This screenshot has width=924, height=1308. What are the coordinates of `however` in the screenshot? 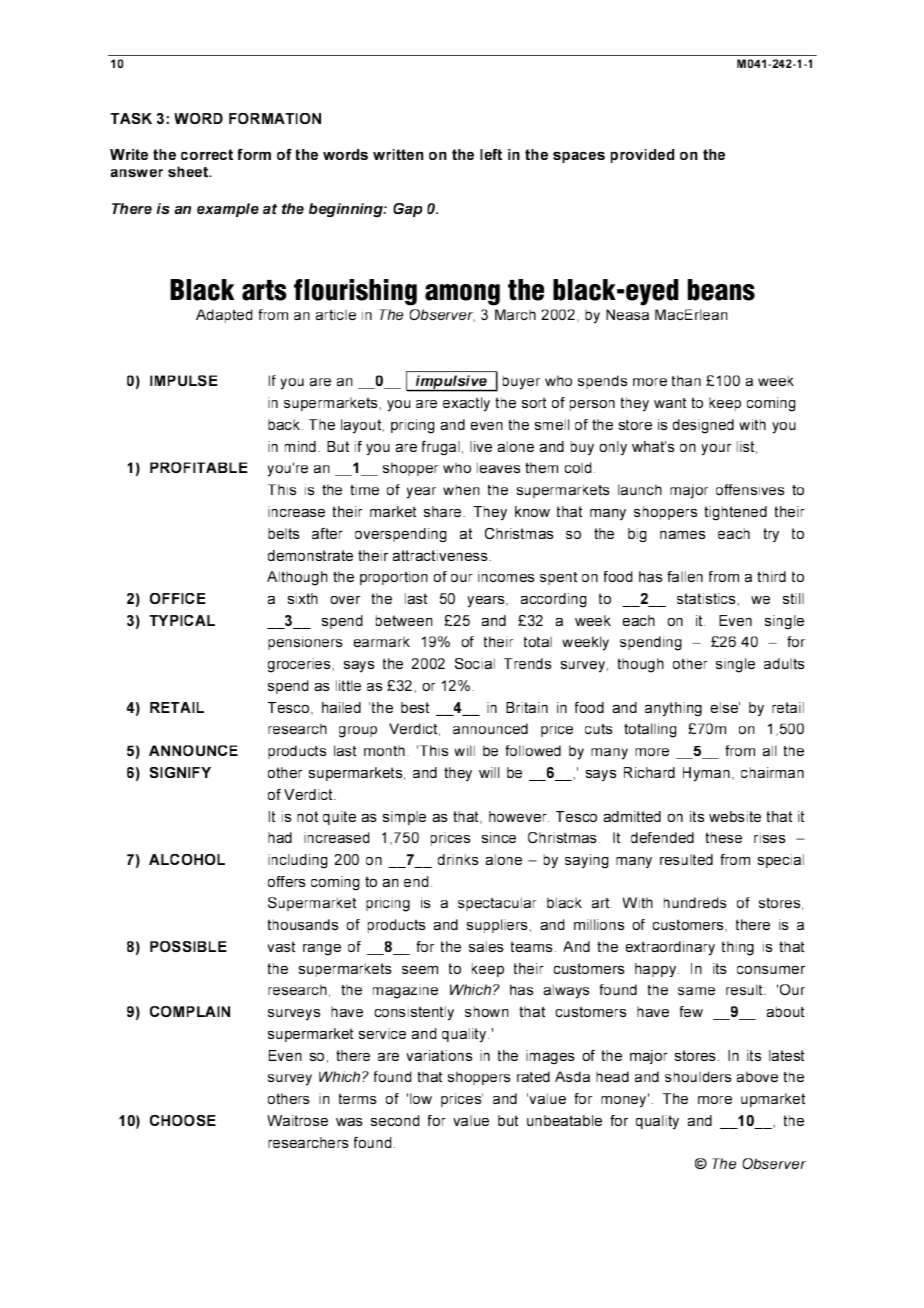 It's located at (519, 816).
